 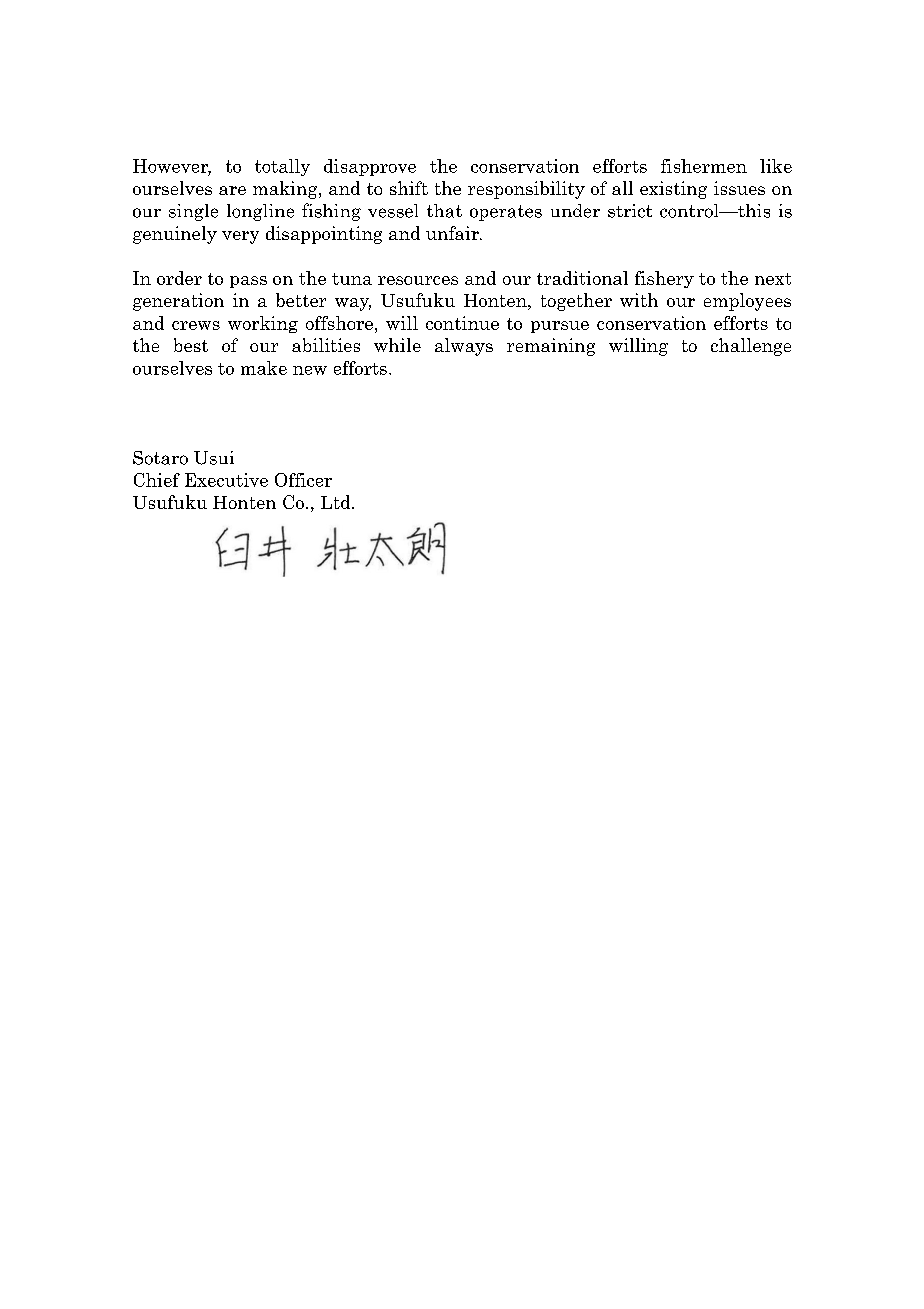 What do you see at coordinates (462, 323) in the image?
I see `continue` at bounding box center [462, 323].
